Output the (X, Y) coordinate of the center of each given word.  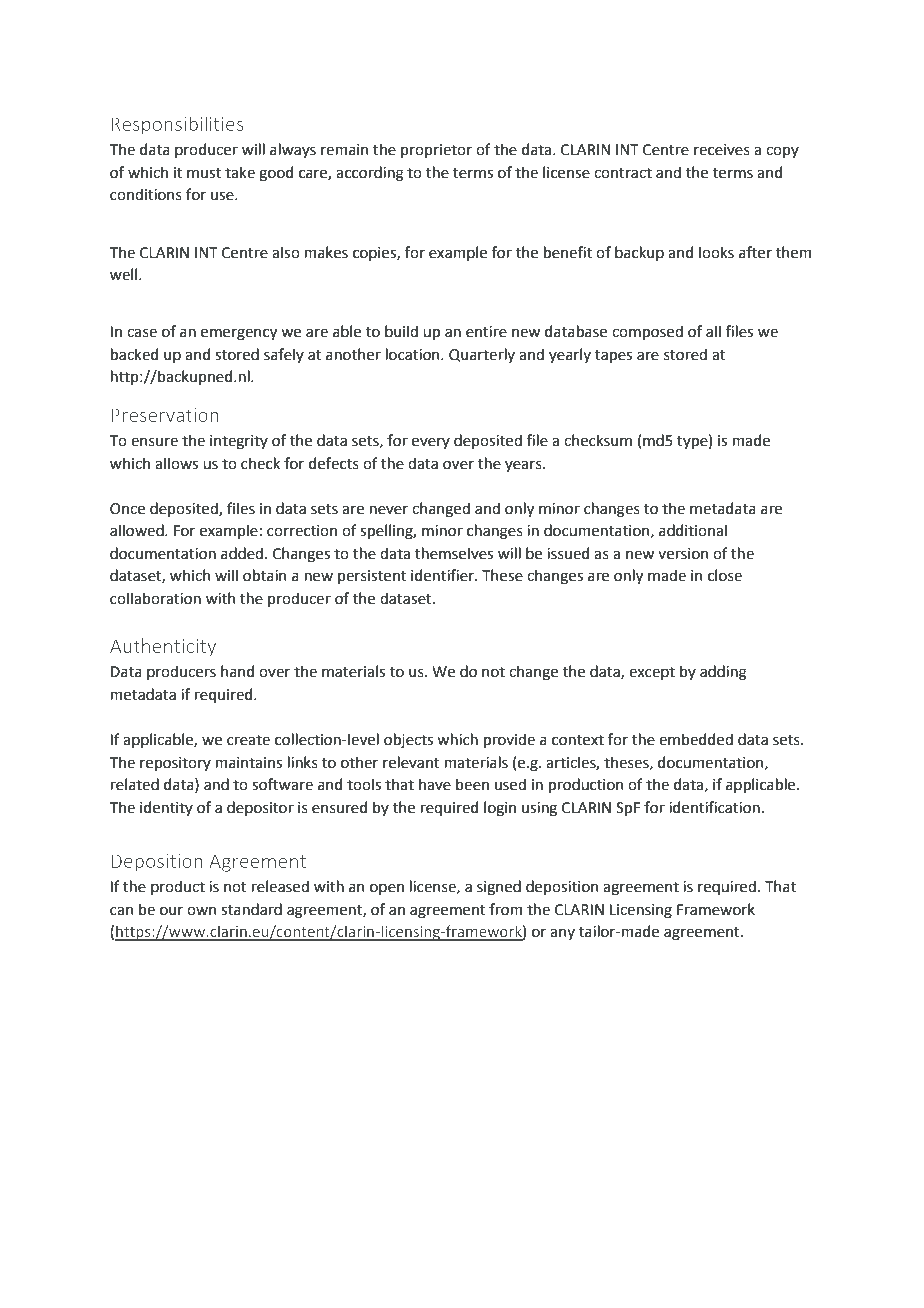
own (201, 911)
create (248, 740)
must (204, 173)
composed (647, 332)
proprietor (436, 151)
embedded (696, 739)
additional (693, 530)
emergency (239, 334)
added (242, 553)
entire (486, 332)
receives (722, 150)
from (505, 909)
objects (408, 740)
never (388, 510)
